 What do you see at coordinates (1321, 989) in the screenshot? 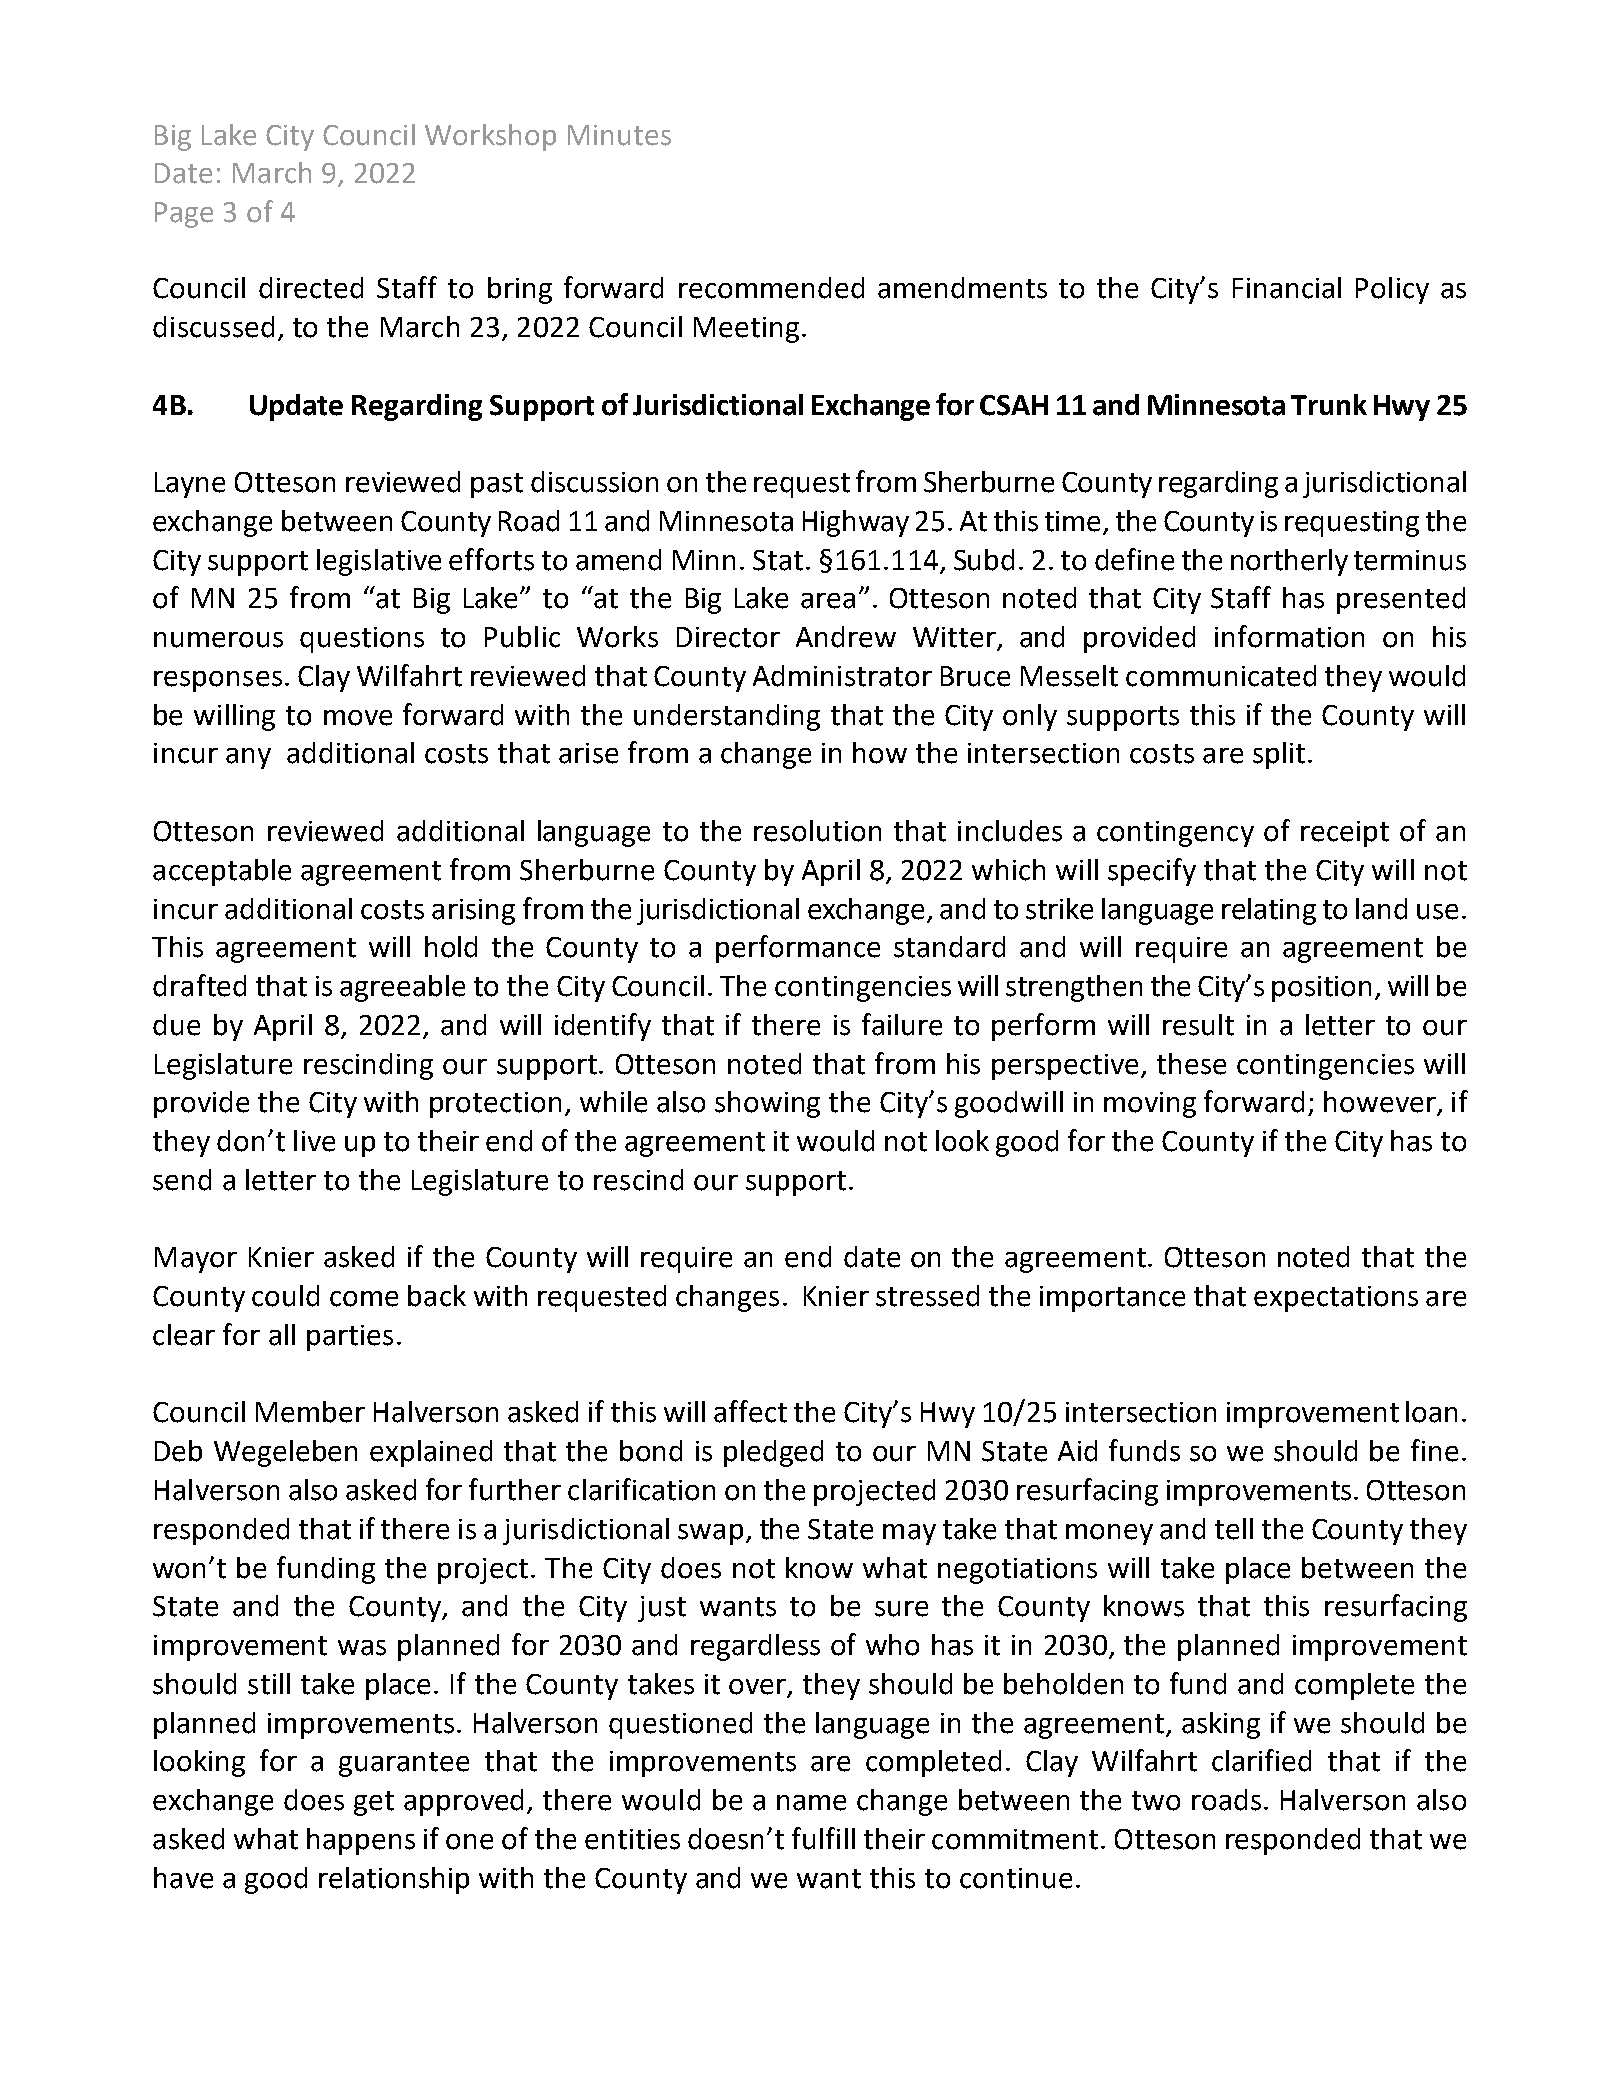
I see `position` at bounding box center [1321, 989].
